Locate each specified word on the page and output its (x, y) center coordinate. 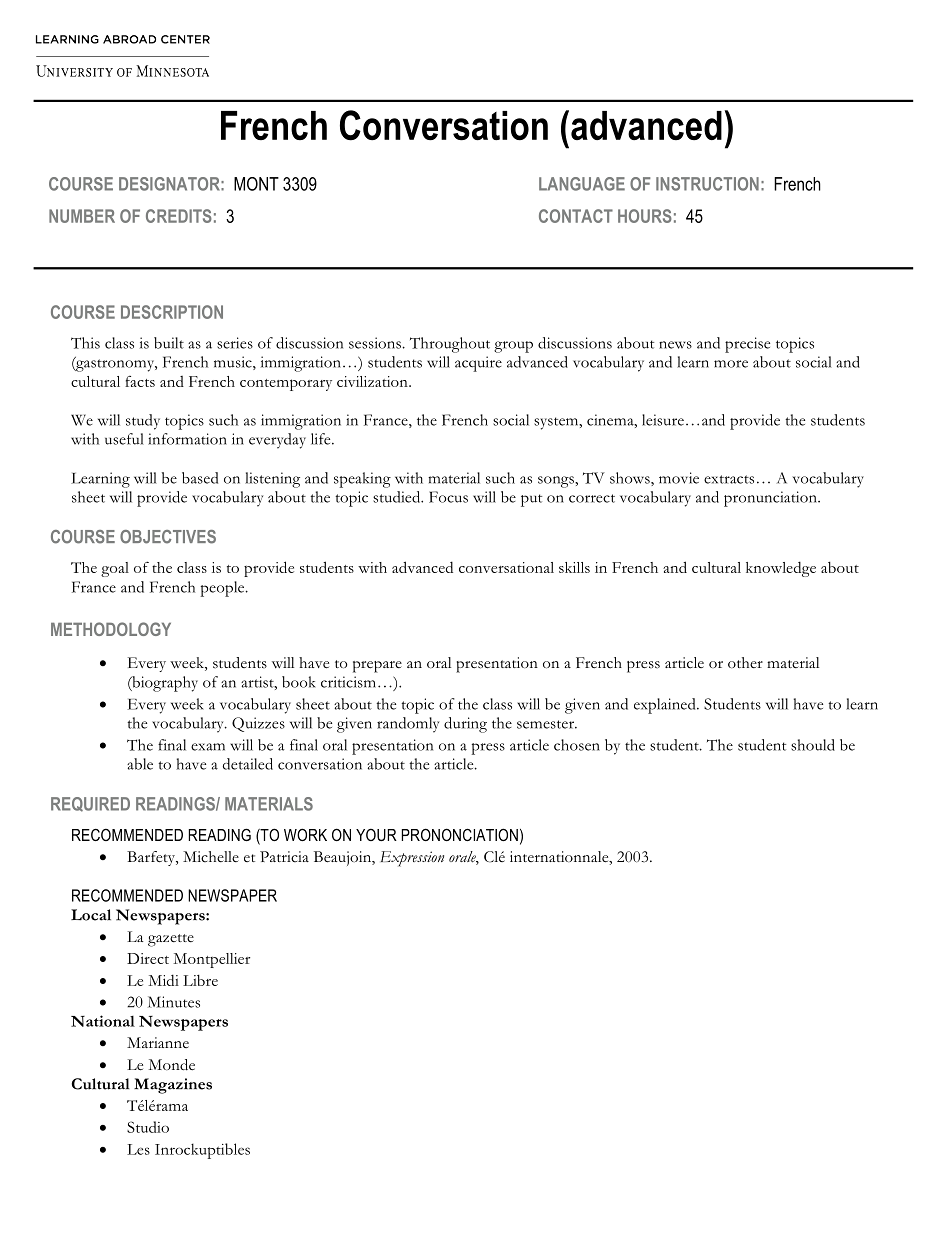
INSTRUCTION (707, 184)
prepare (377, 667)
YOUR (376, 834)
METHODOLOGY (111, 629)
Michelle (211, 857)
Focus (448, 497)
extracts (729, 479)
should (813, 745)
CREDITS (179, 216)
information (187, 439)
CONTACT (576, 216)
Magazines (173, 1086)
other (745, 662)
